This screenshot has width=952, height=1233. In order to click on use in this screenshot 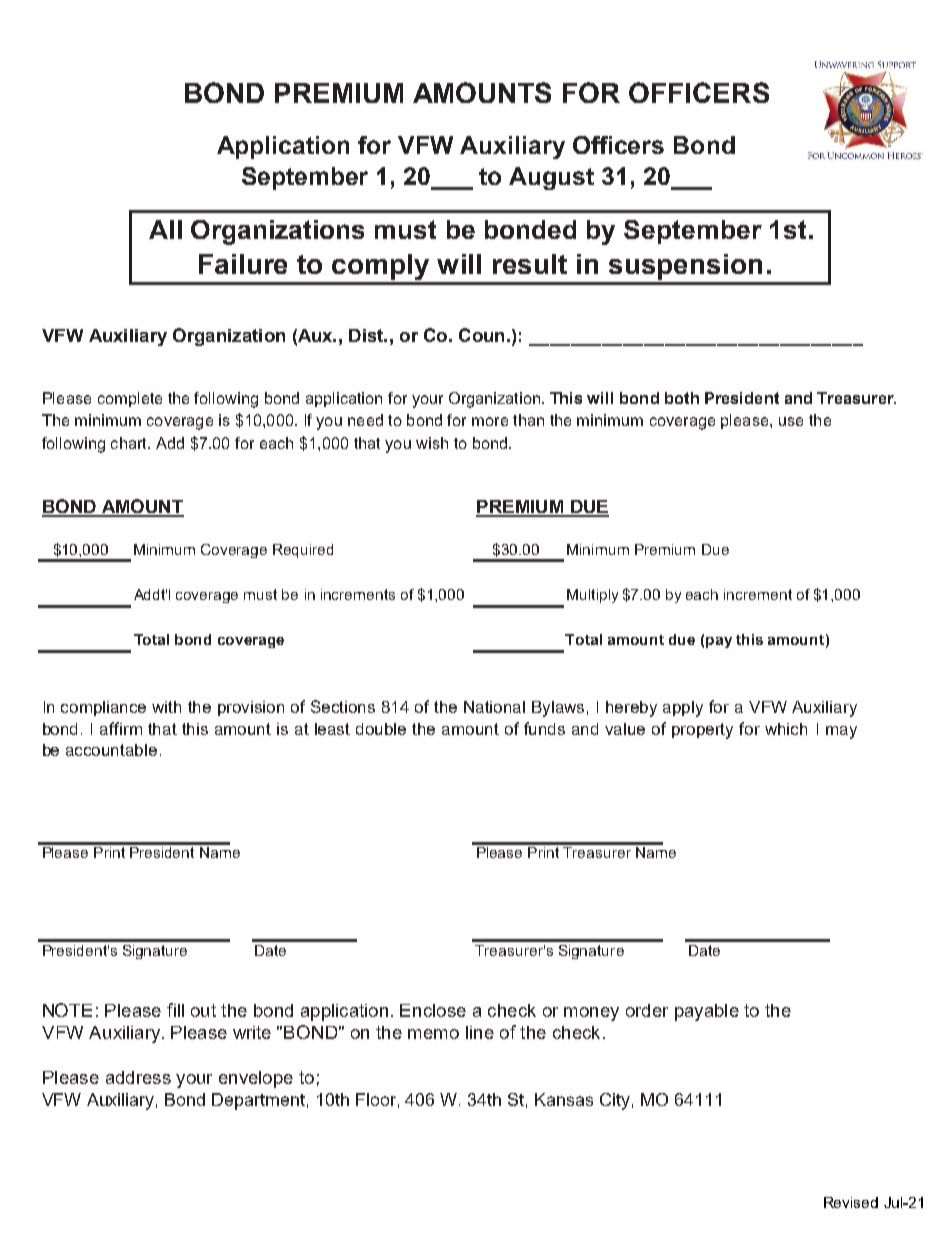, I will do `click(791, 421)`.
